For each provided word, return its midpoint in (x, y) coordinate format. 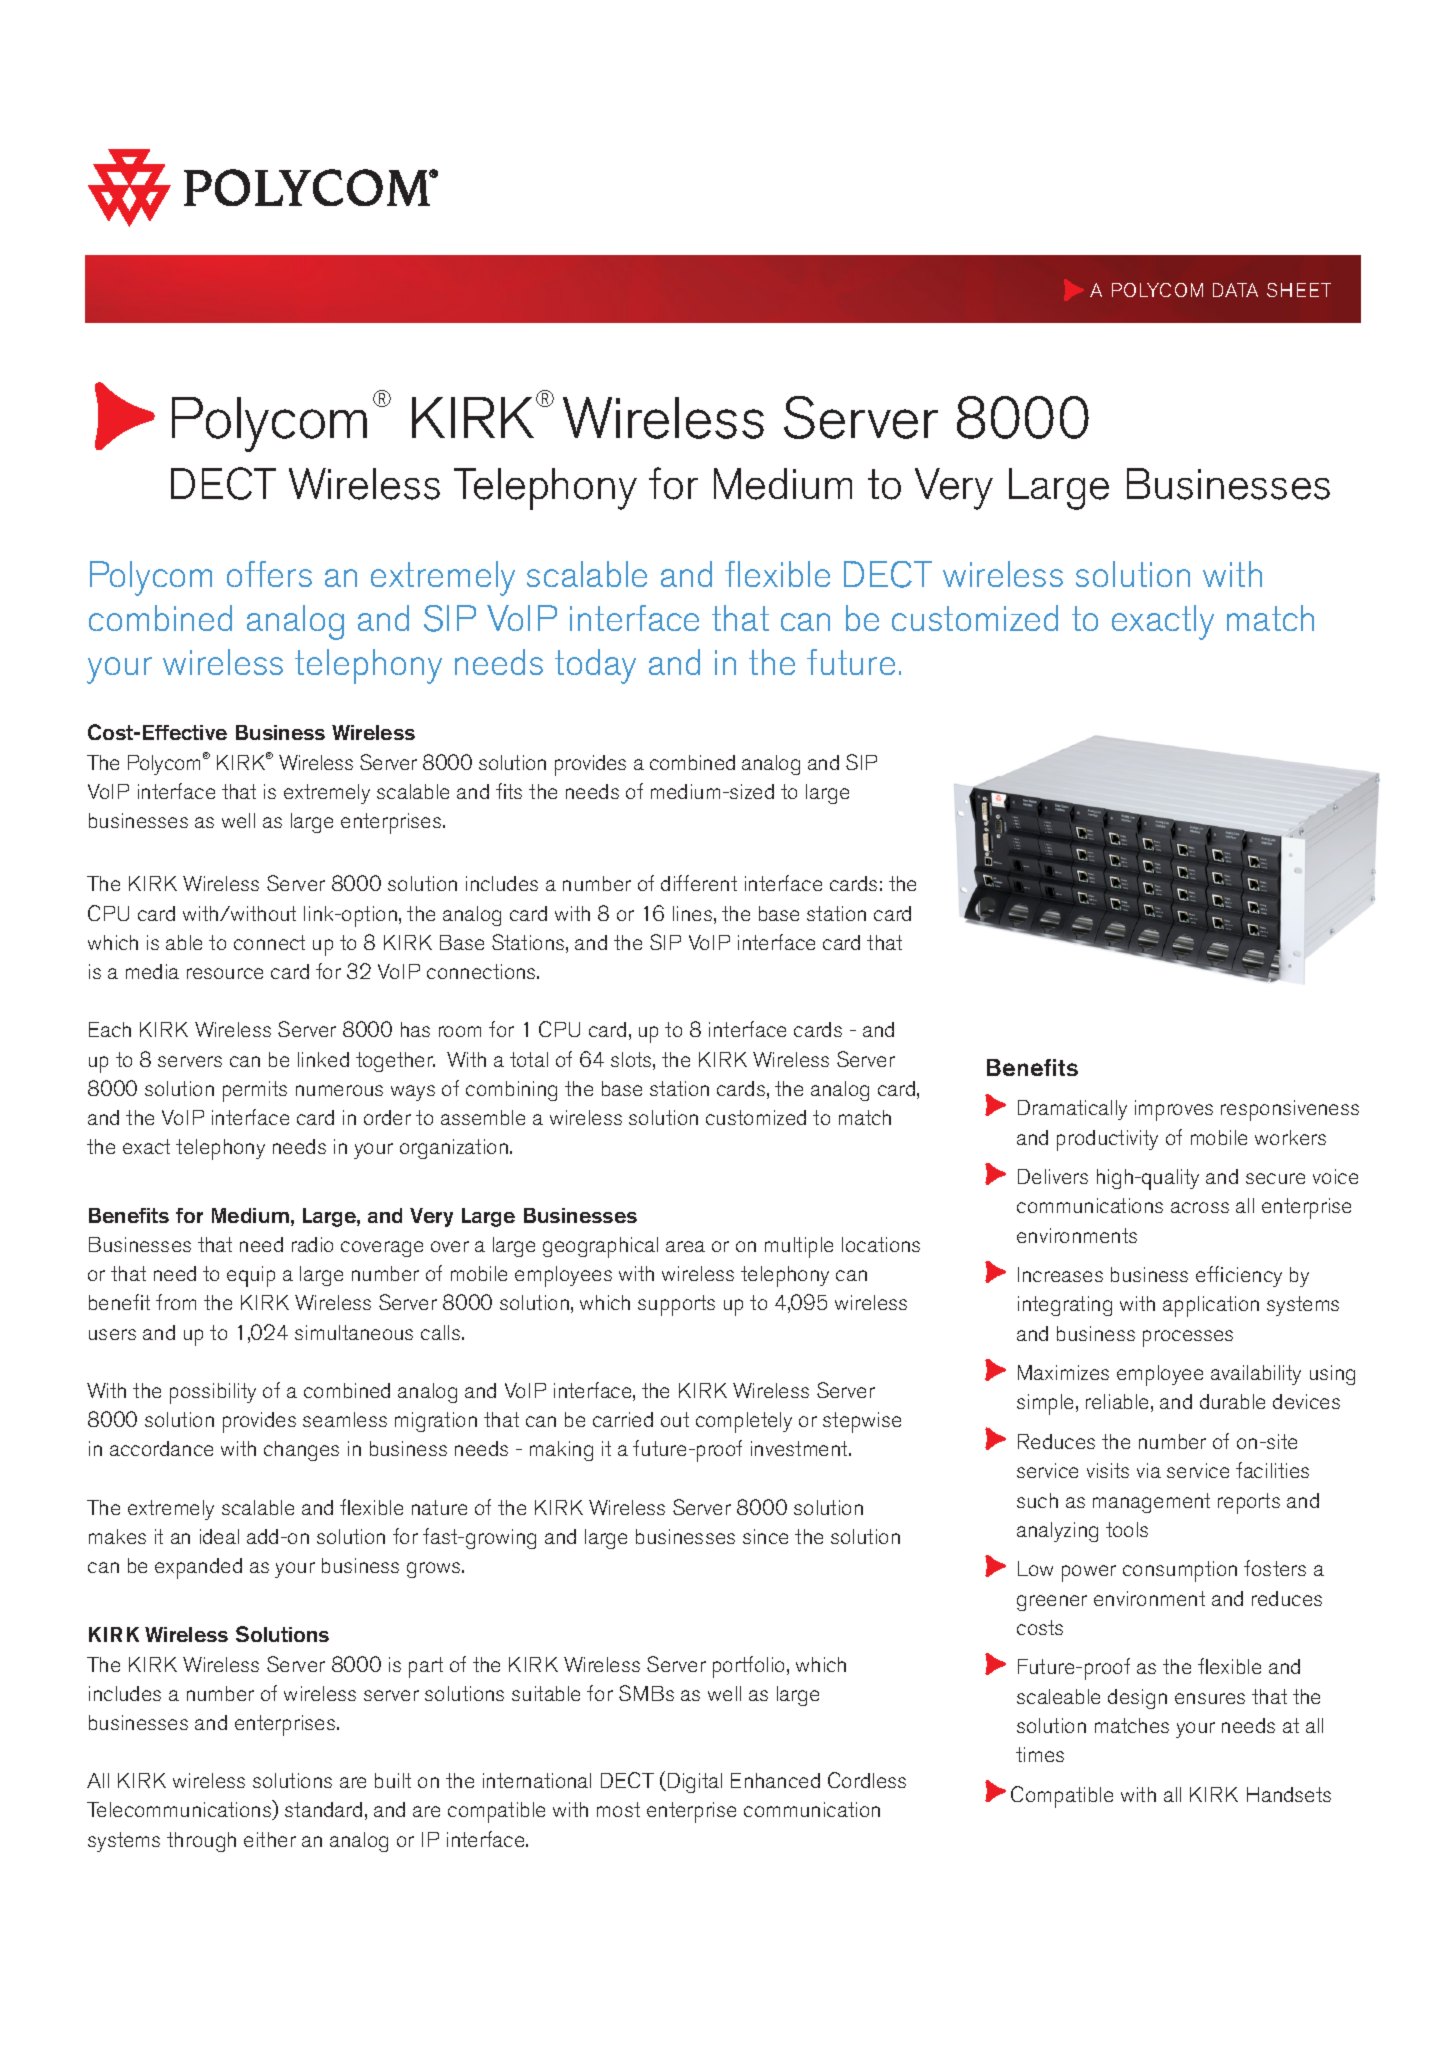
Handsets (1289, 1794)
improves (1174, 1110)
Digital (695, 1783)
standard (323, 1809)
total (529, 1059)
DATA (1235, 290)
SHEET (1299, 290)
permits (255, 1091)
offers (269, 574)
